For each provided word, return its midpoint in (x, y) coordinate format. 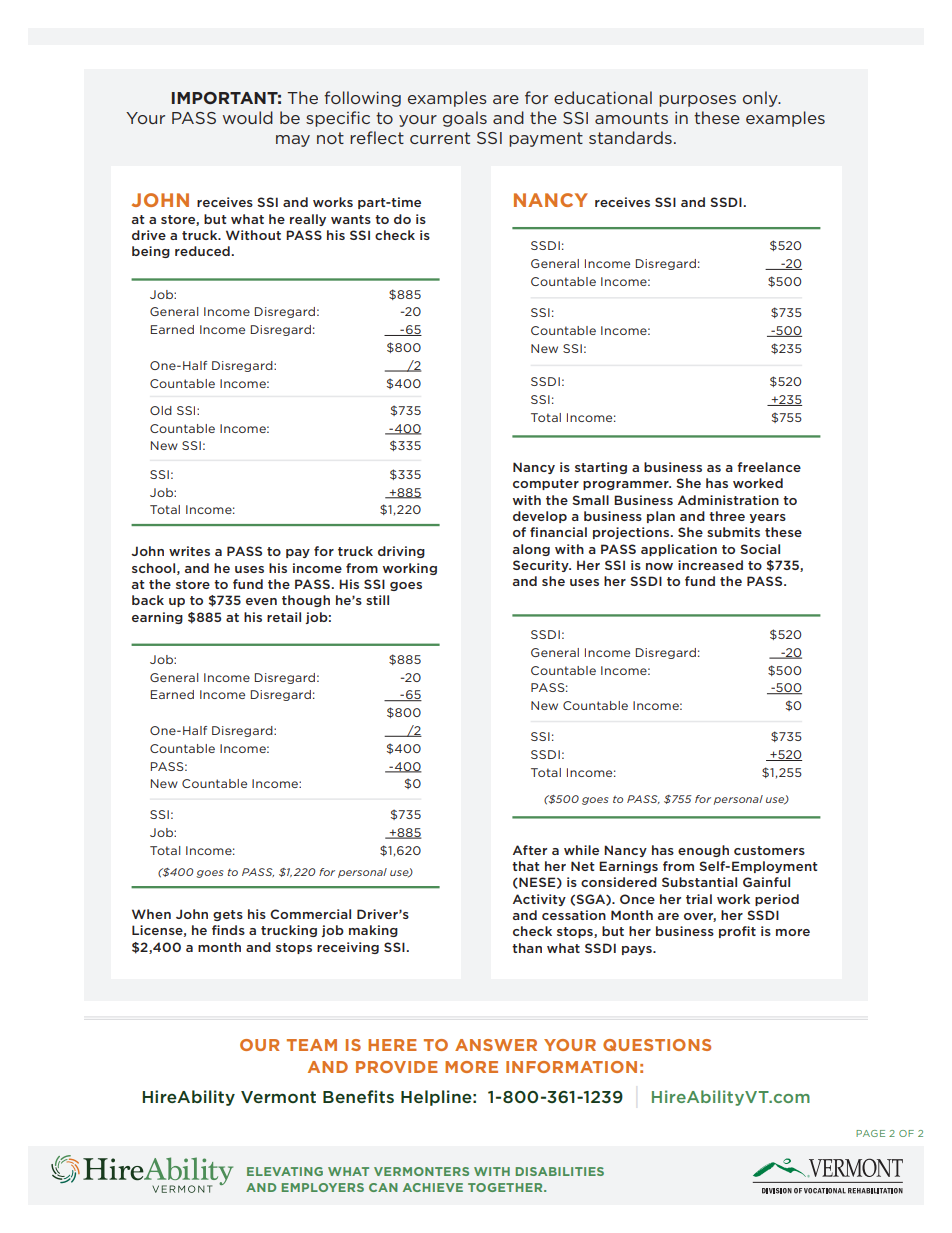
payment (546, 139)
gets (228, 915)
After (530, 850)
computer (546, 484)
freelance (769, 467)
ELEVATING (285, 1171)
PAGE (870, 1133)
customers (769, 850)
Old (161, 410)
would (248, 117)
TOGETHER (506, 1187)
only (761, 99)
